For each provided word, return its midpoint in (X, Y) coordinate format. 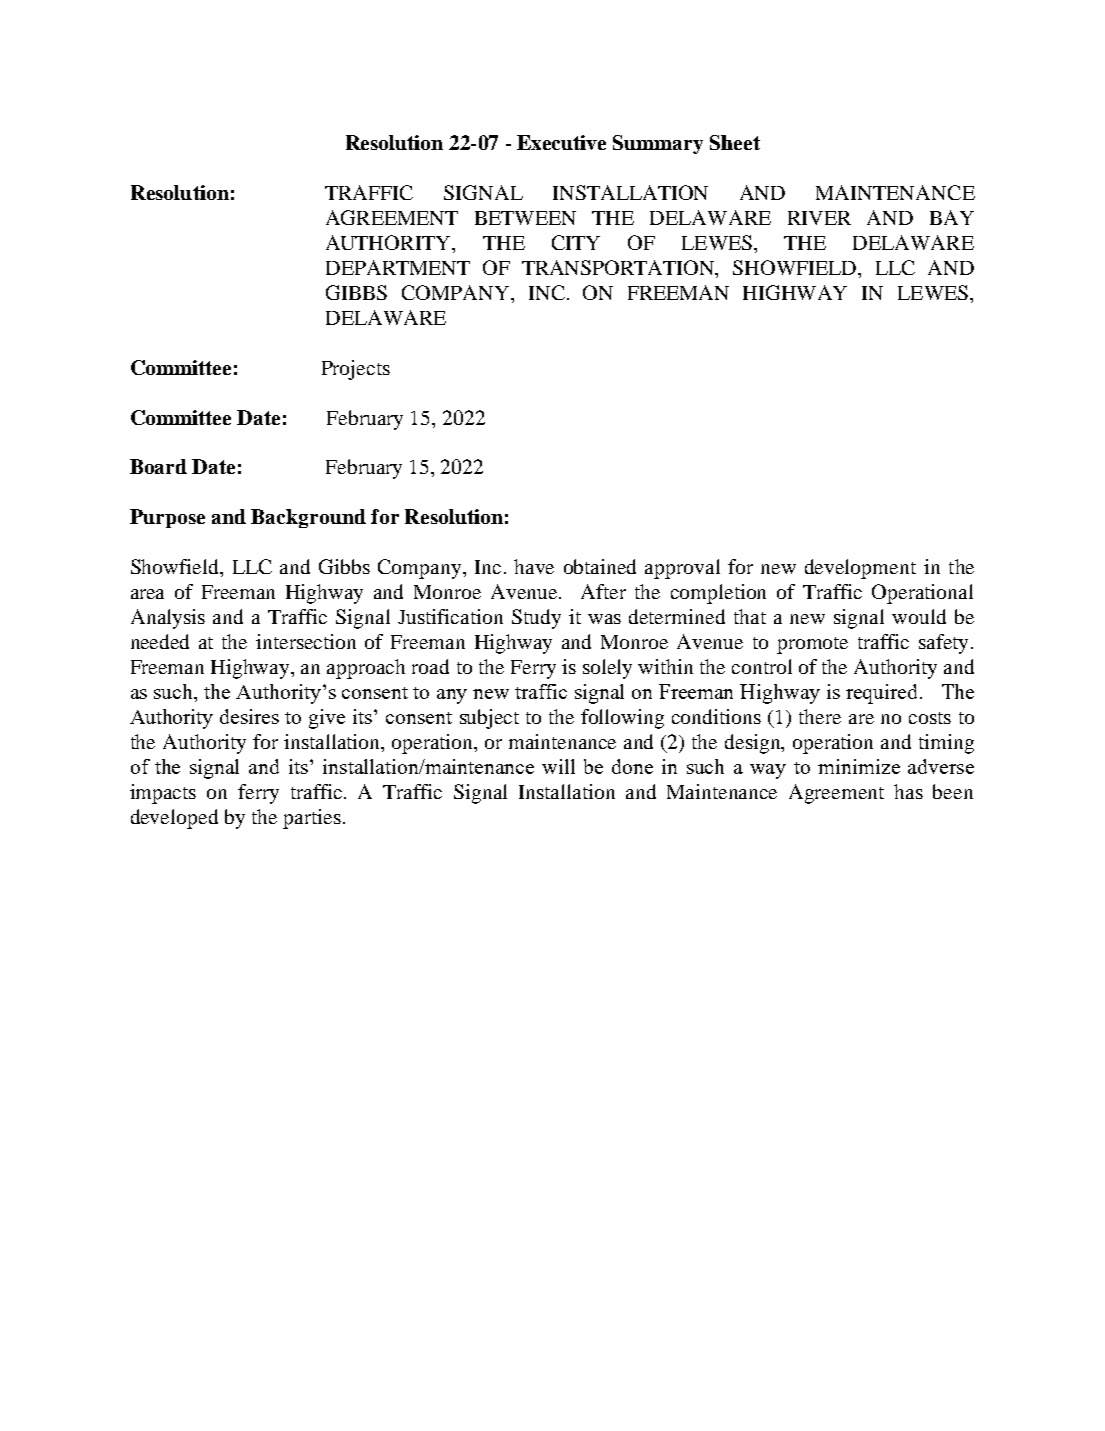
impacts (163, 794)
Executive (561, 142)
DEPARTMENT (398, 267)
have (534, 566)
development (860, 569)
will (558, 766)
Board (158, 466)
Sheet (735, 142)
